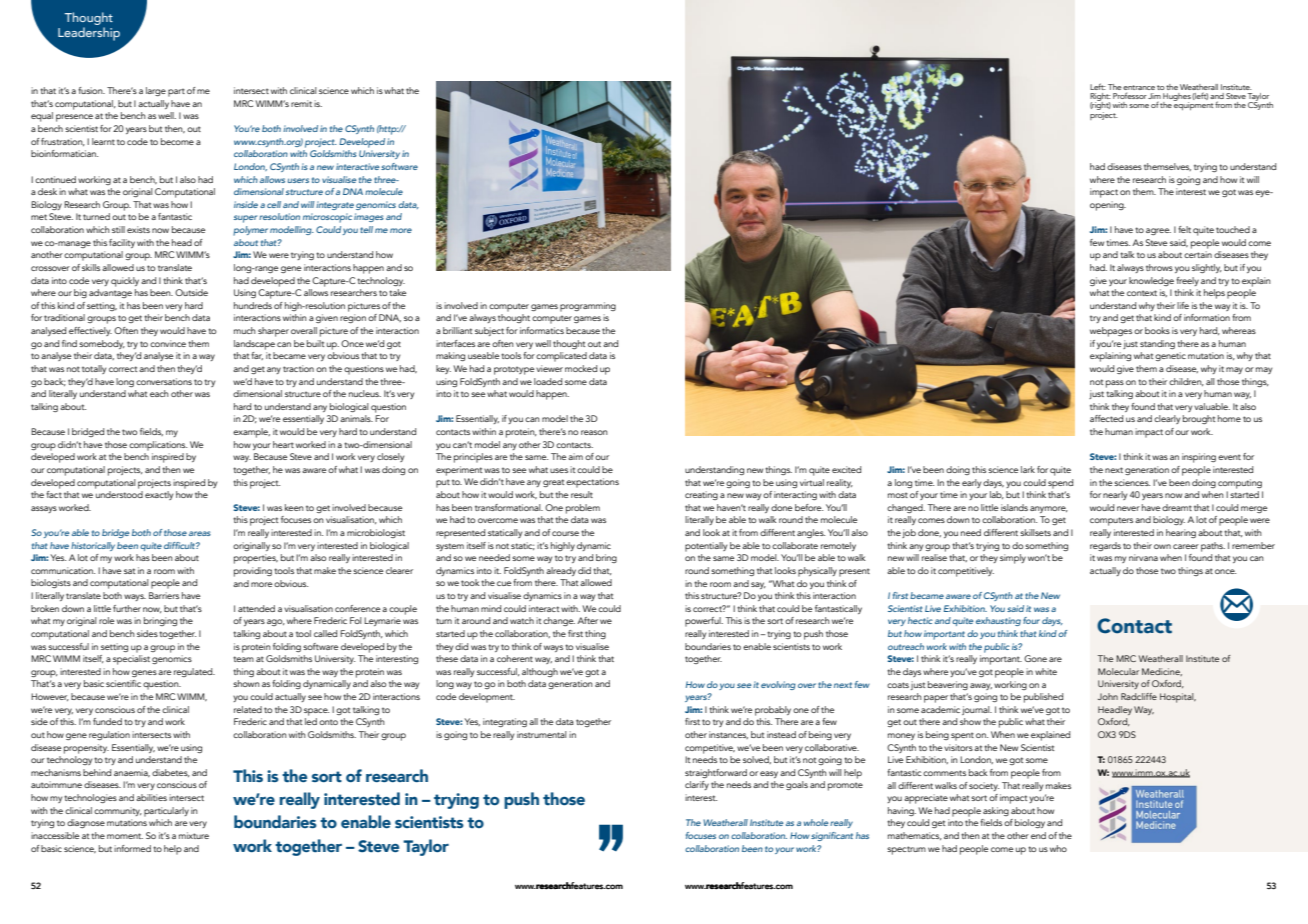 This screenshot has height=924, width=1308. Describe the element at coordinates (1139, 87) in the screenshot. I see `entrance` at that location.
